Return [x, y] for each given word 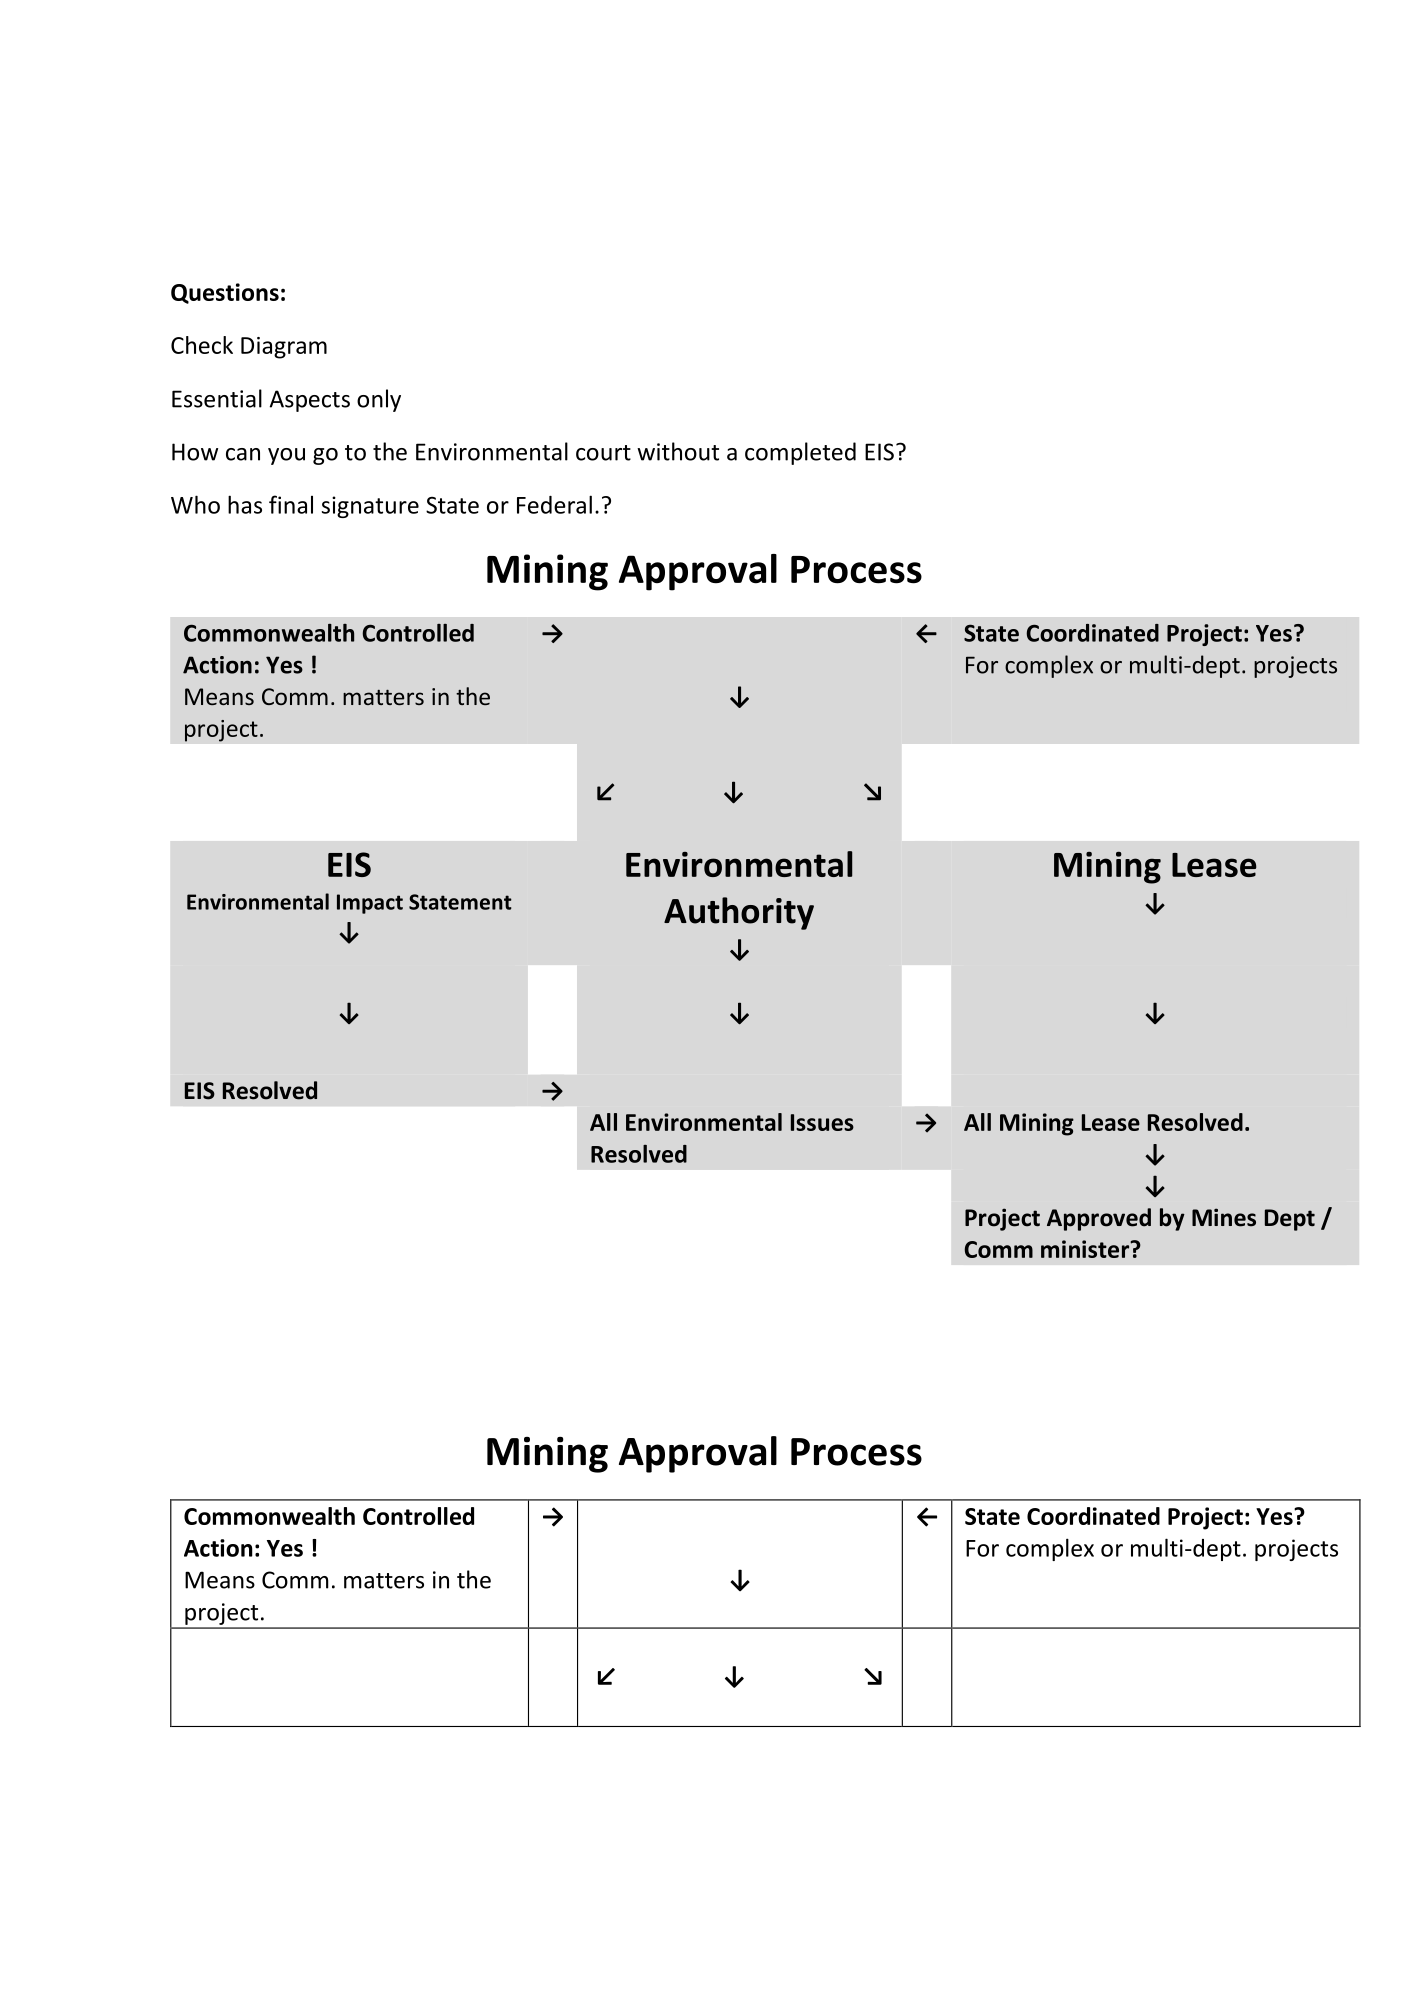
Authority [739, 913]
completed [800, 453]
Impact [370, 904]
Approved [1099, 1219]
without [678, 451]
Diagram [284, 348]
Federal [554, 504]
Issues [822, 1122]
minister [1086, 1249]
